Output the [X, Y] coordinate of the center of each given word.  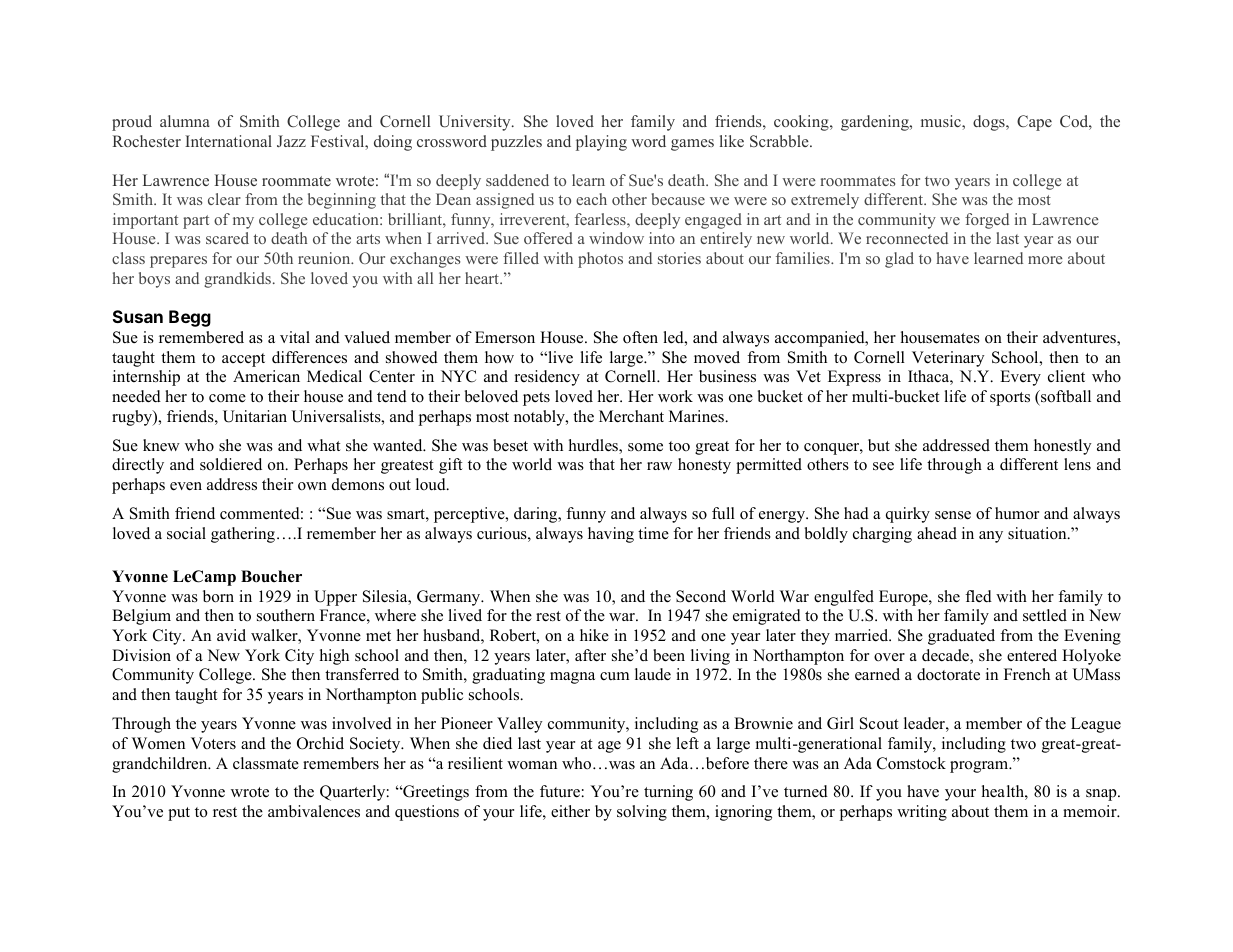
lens [1077, 464]
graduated [961, 637]
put [179, 814]
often [640, 337]
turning [668, 793]
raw [659, 466]
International [228, 141]
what [323, 445]
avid [231, 635]
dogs [990, 123]
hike [594, 635]
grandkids [237, 280]
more [1045, 260]
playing [601, 143]
